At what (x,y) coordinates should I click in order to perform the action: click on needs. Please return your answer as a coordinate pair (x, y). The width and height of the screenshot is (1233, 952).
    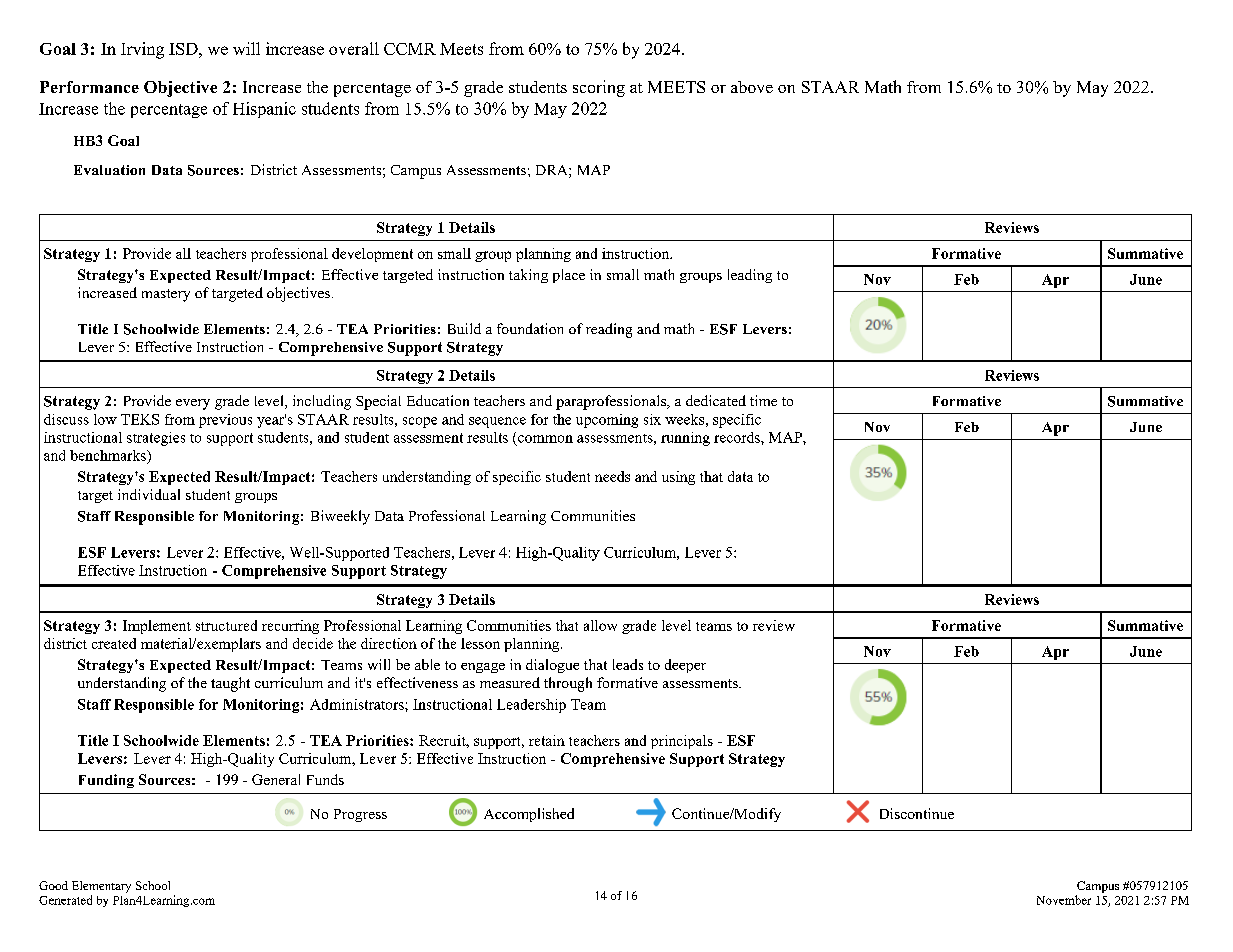
    Looking at the image, I should click on (612, 476).
